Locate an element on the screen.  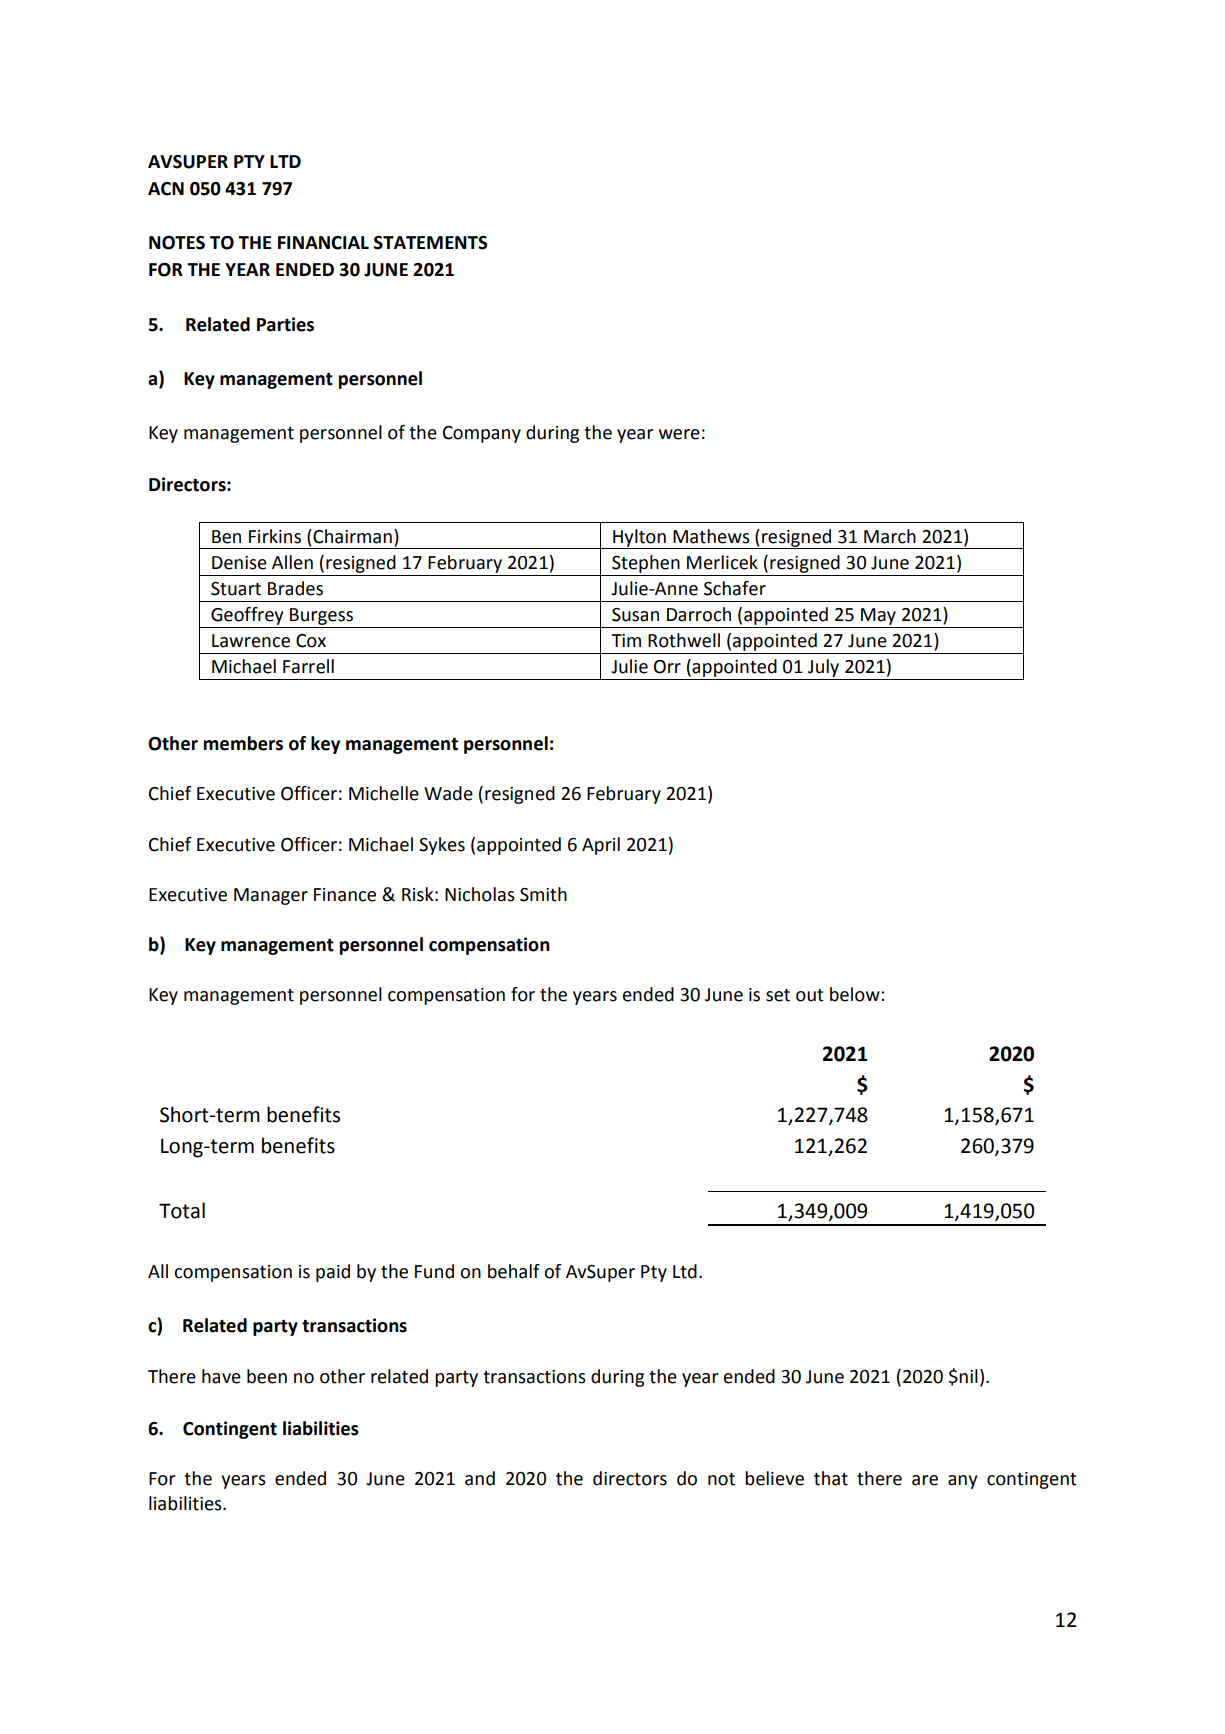
Total is located at coordinates (182, 1210).
